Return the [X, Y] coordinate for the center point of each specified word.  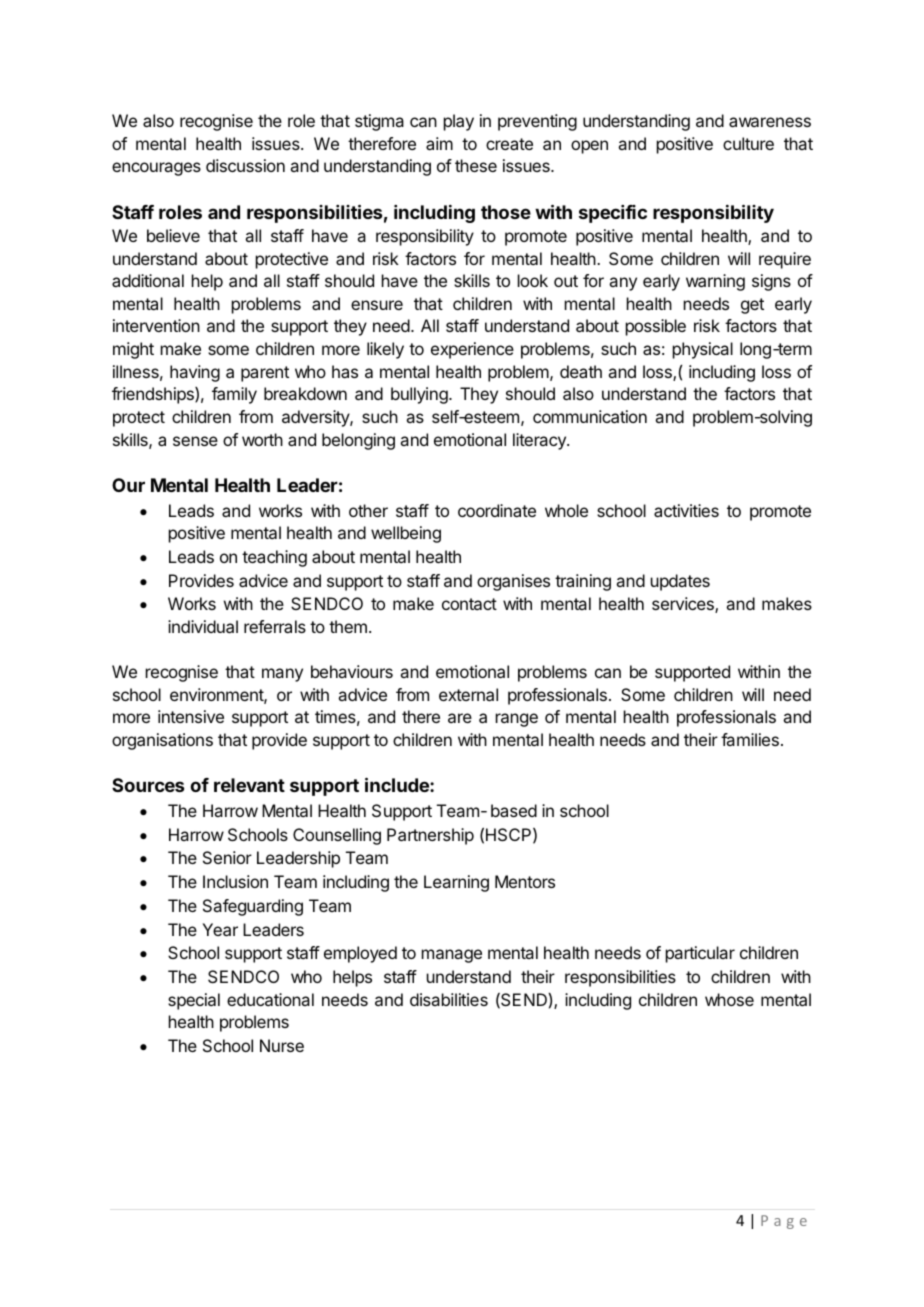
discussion [245, 165]
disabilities [449, 999]
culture [748, 143]
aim [439, 143]
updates [680, 582]
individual [203, 626]
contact [469, 604]
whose [729, 999]
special [194, 1001]
